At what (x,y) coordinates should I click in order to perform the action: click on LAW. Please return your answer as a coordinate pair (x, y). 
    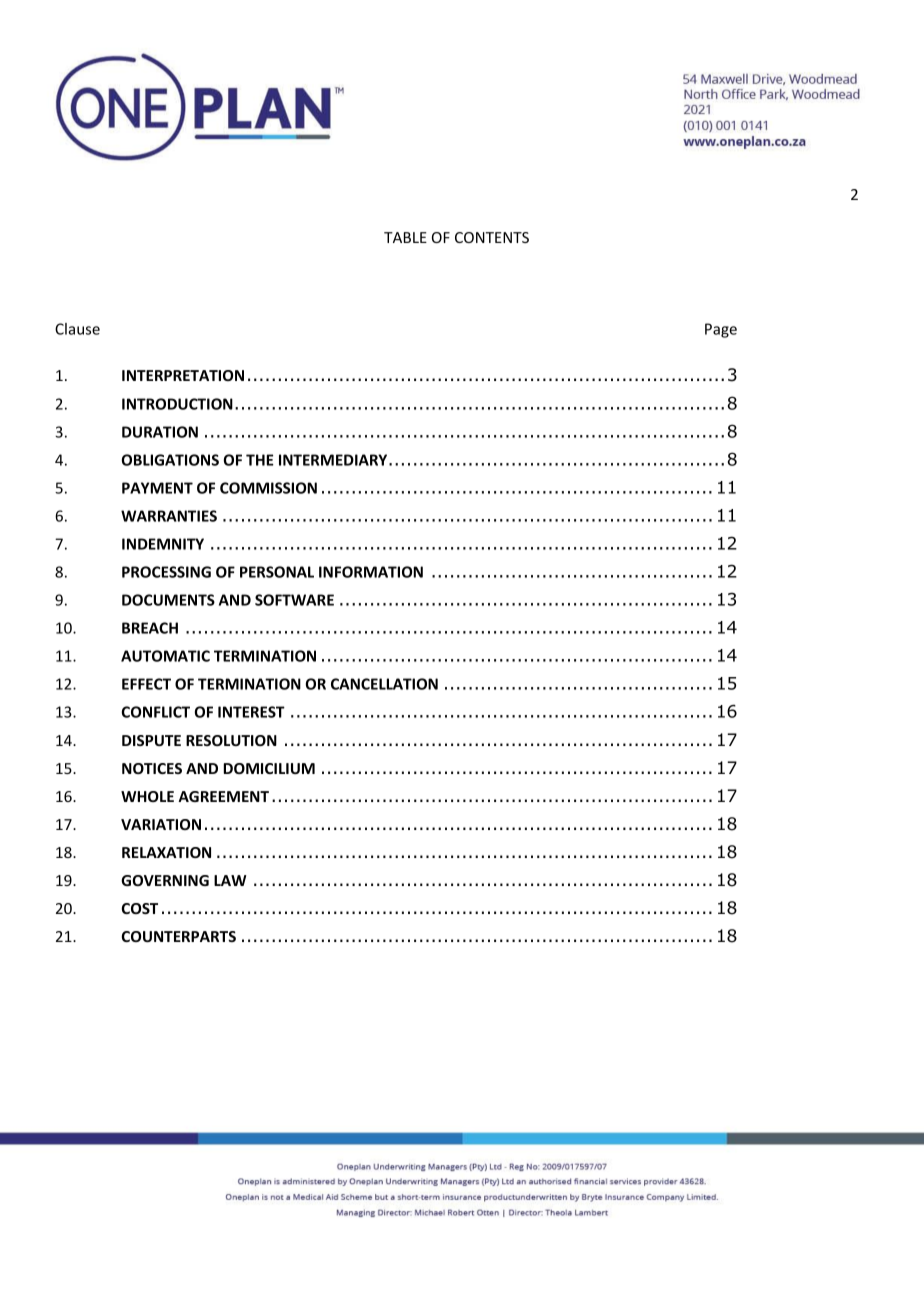
    Looking at the image, I should click on (230, 880).
